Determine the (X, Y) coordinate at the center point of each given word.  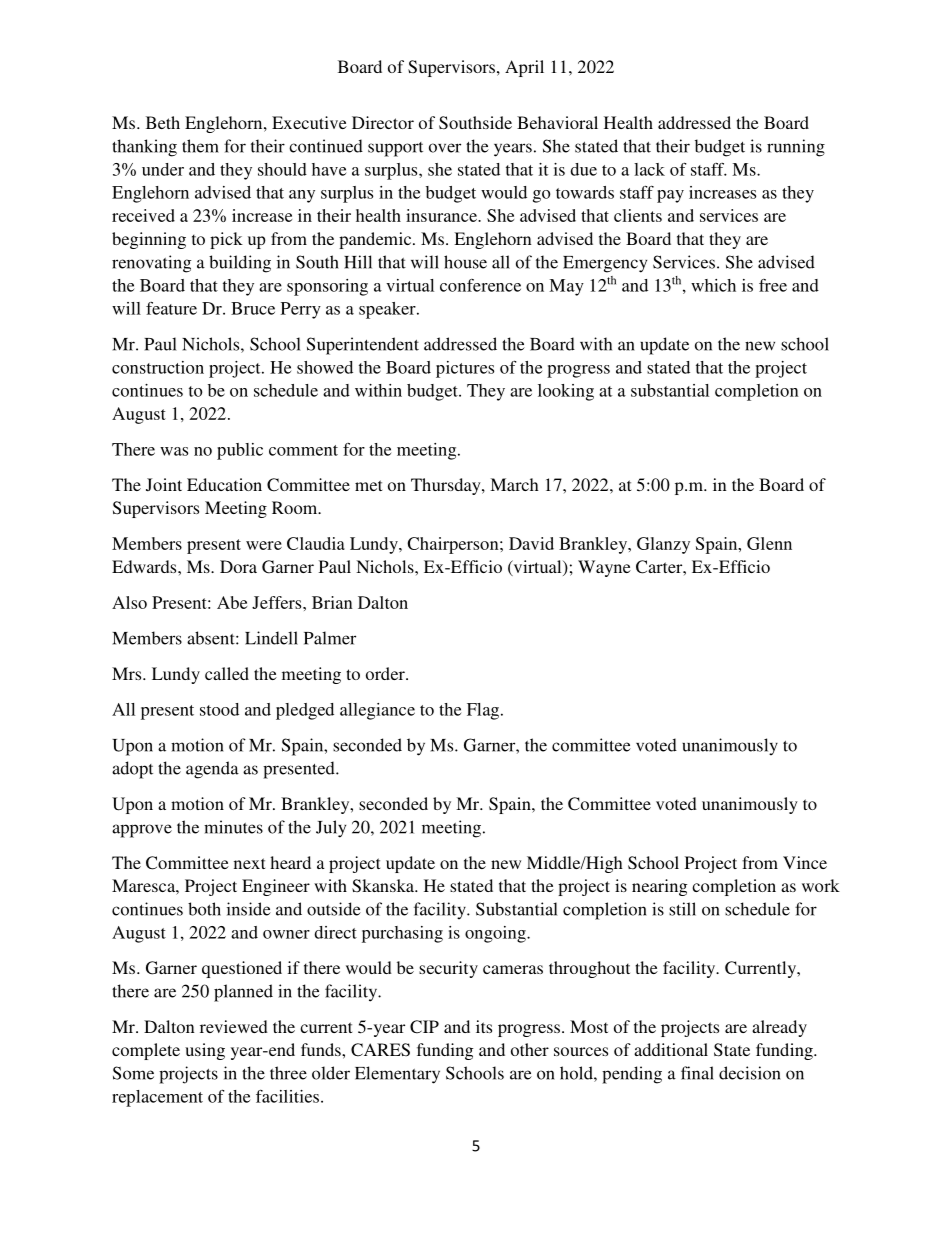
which (713, 285)
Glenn (769, 543)
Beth (163, 122)
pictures (465, 369)
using (205, 1051)
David (531, 543)
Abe (232, 602)
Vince (805, 862)
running (796, 148)
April (524, 68)
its (484, 1026)
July (331, 829)
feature (171, 308)
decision (750, 1073)
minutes (233, 827)
